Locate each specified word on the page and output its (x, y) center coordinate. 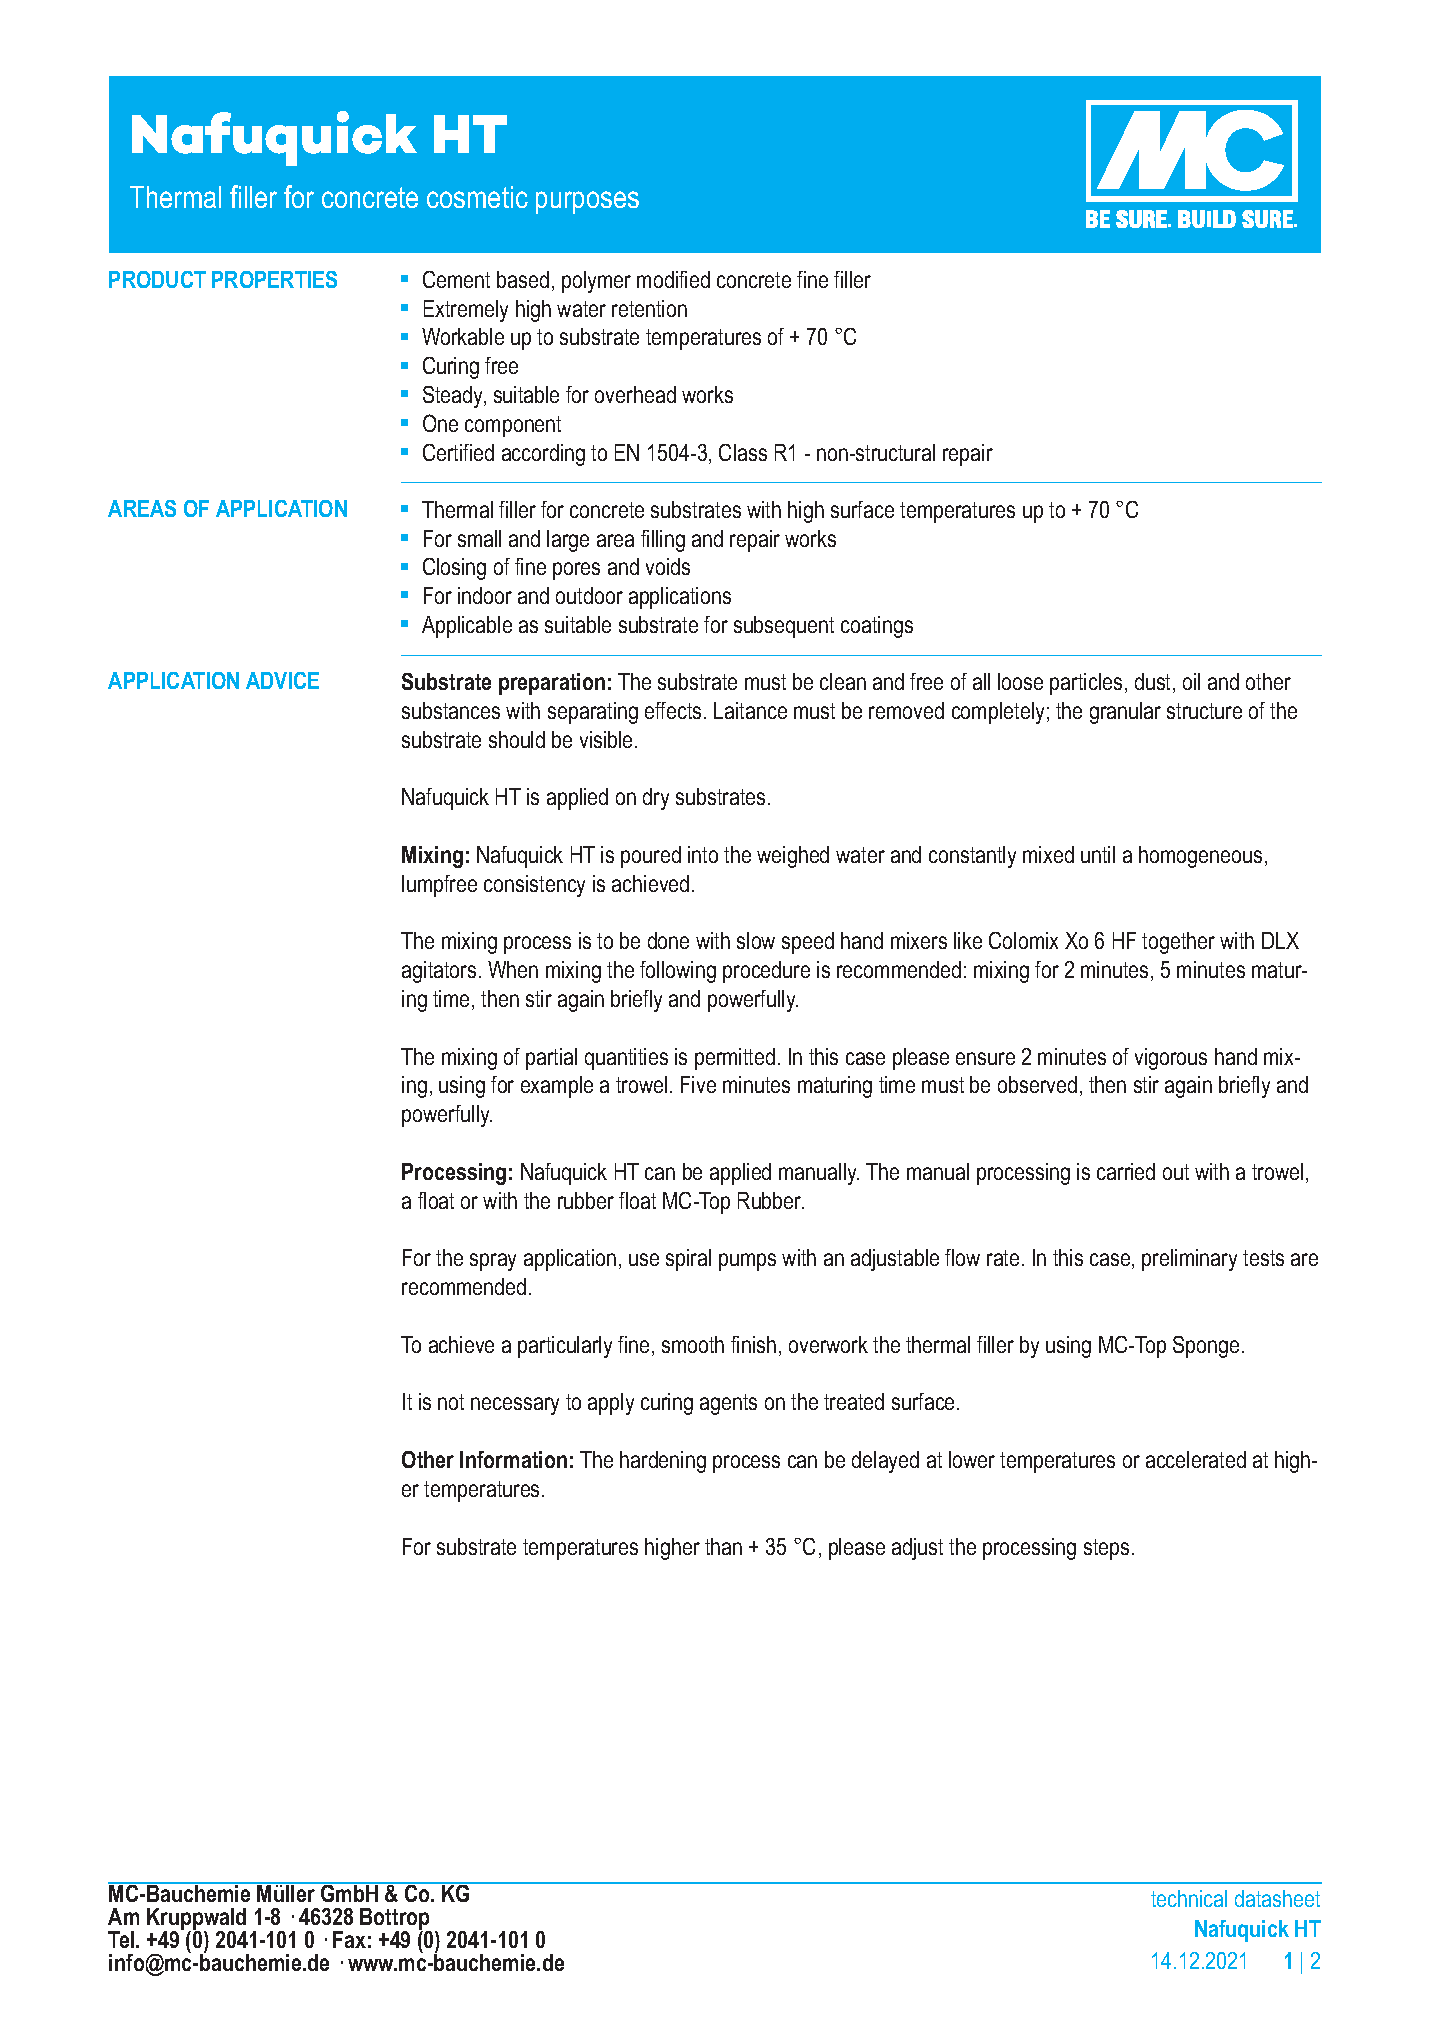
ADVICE (282, 680)
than (723, 1546)
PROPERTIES (274, 279)
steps (1106, 1549)
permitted (735, 1059)
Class (743, 452)
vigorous (1171, 1059)
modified (673, 279)
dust (1154, 683)
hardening (663, 1462)
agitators (439, 972)
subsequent (784, 627)
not (451, 1402)
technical (1189, 1898)
